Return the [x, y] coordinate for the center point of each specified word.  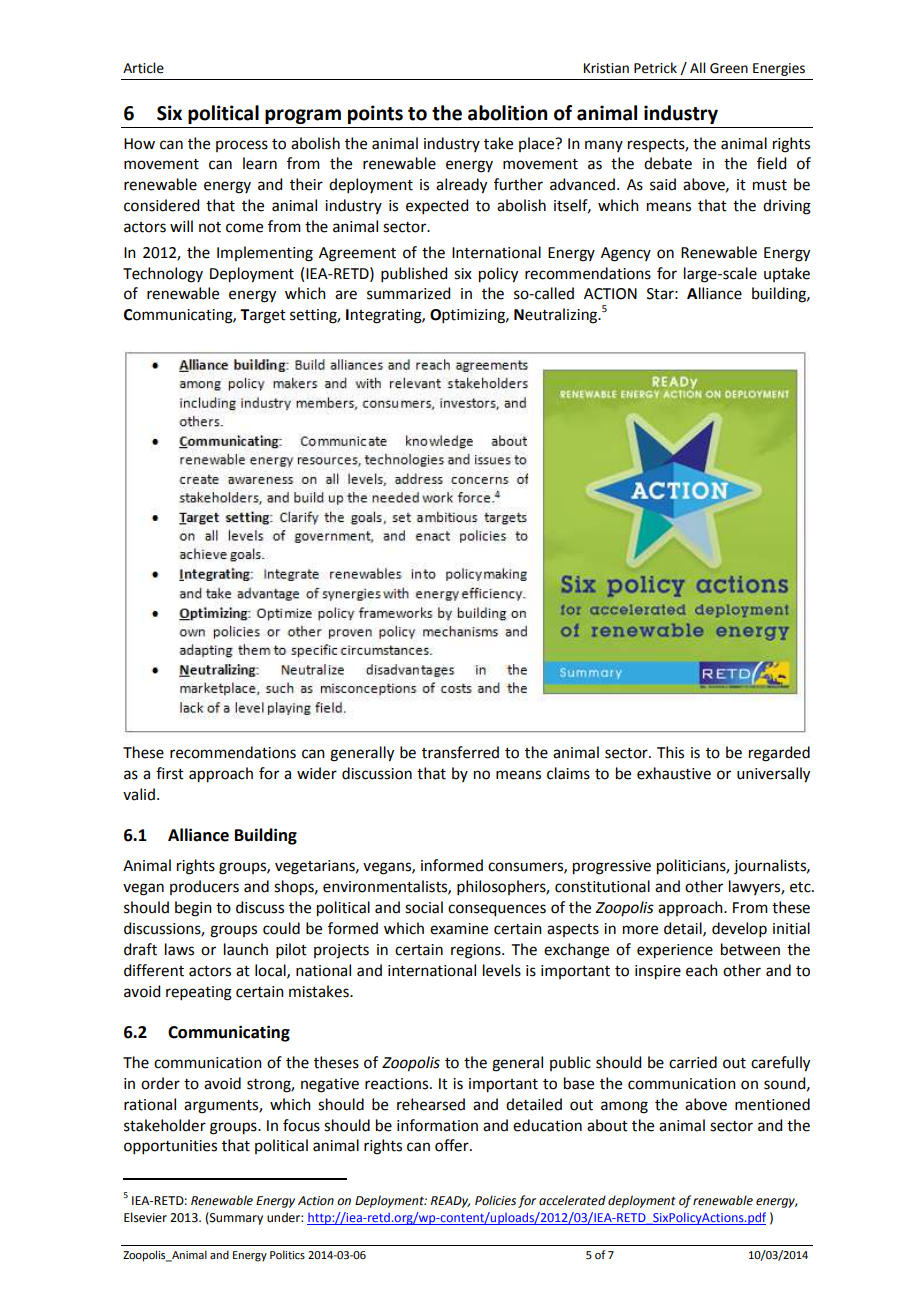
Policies [495, 1200]
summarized [408, 293]
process [242, 146]
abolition [507, 113]
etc [801, 887]
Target [263, 316]
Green [729, 68]
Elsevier [145, 1217]
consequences [497, 910]
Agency [626, 254]
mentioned [772, 1104]
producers [204, 887]
